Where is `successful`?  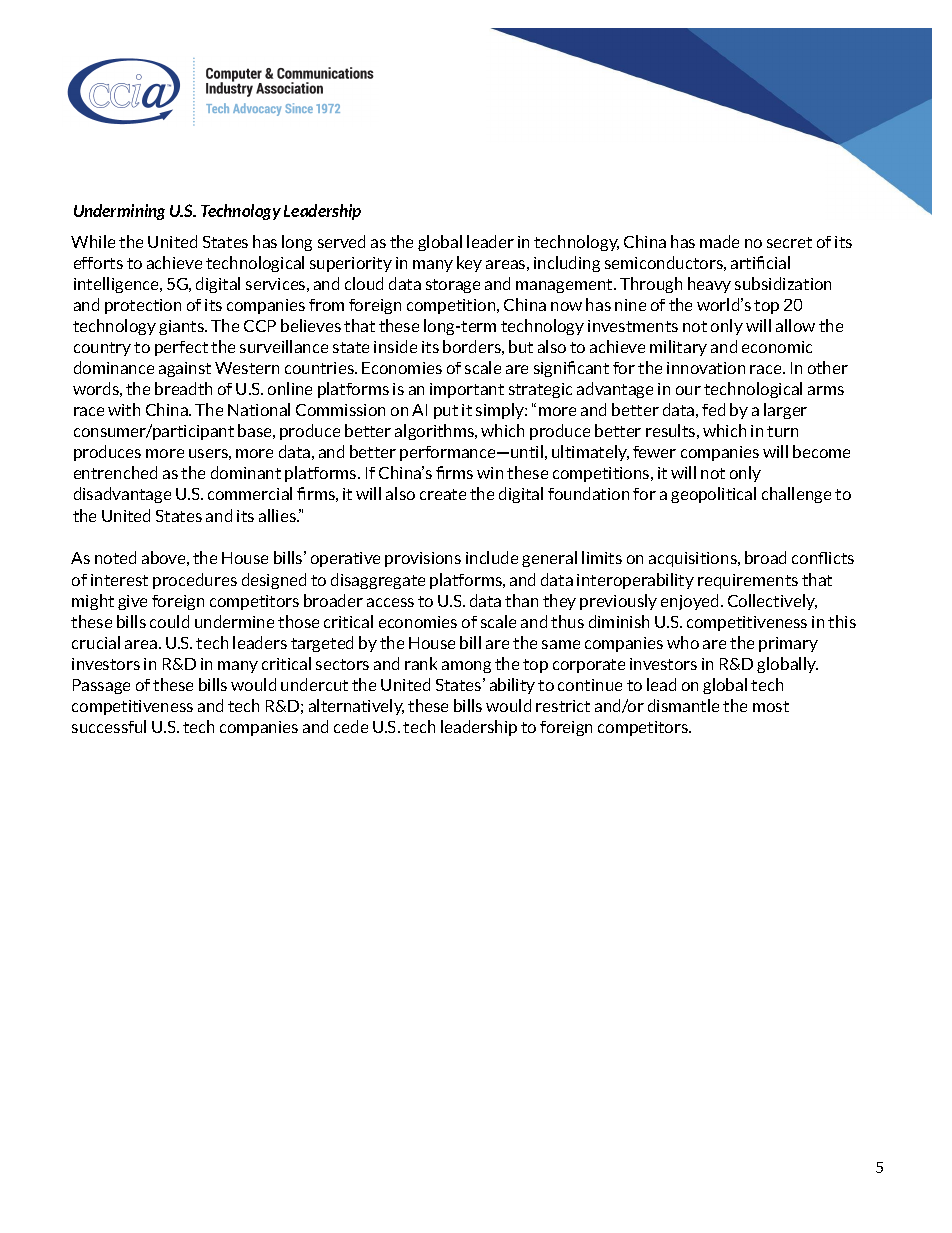 successful is located at coordinates (109, 726).
